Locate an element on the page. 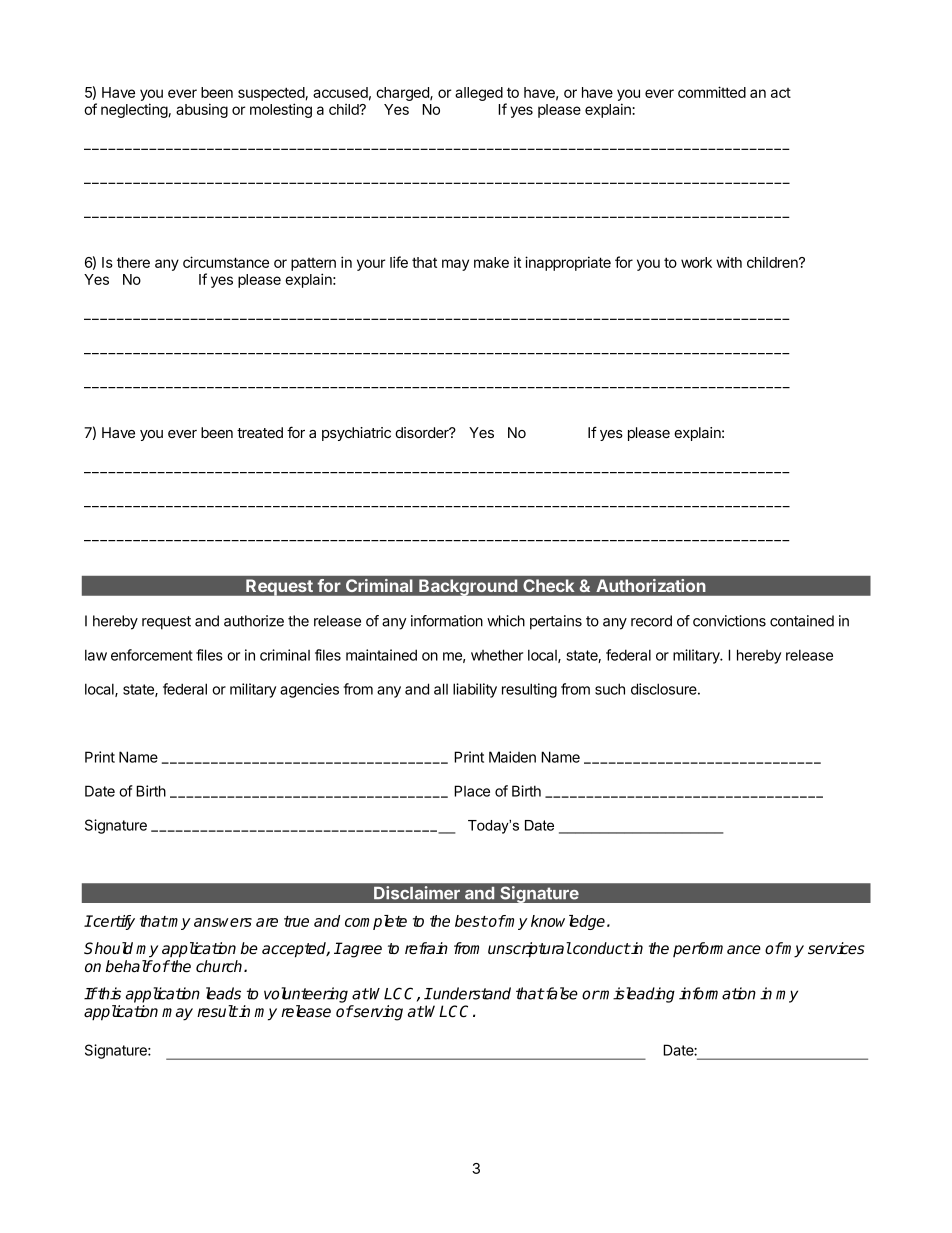  such is located at coordinates (610, 689).
